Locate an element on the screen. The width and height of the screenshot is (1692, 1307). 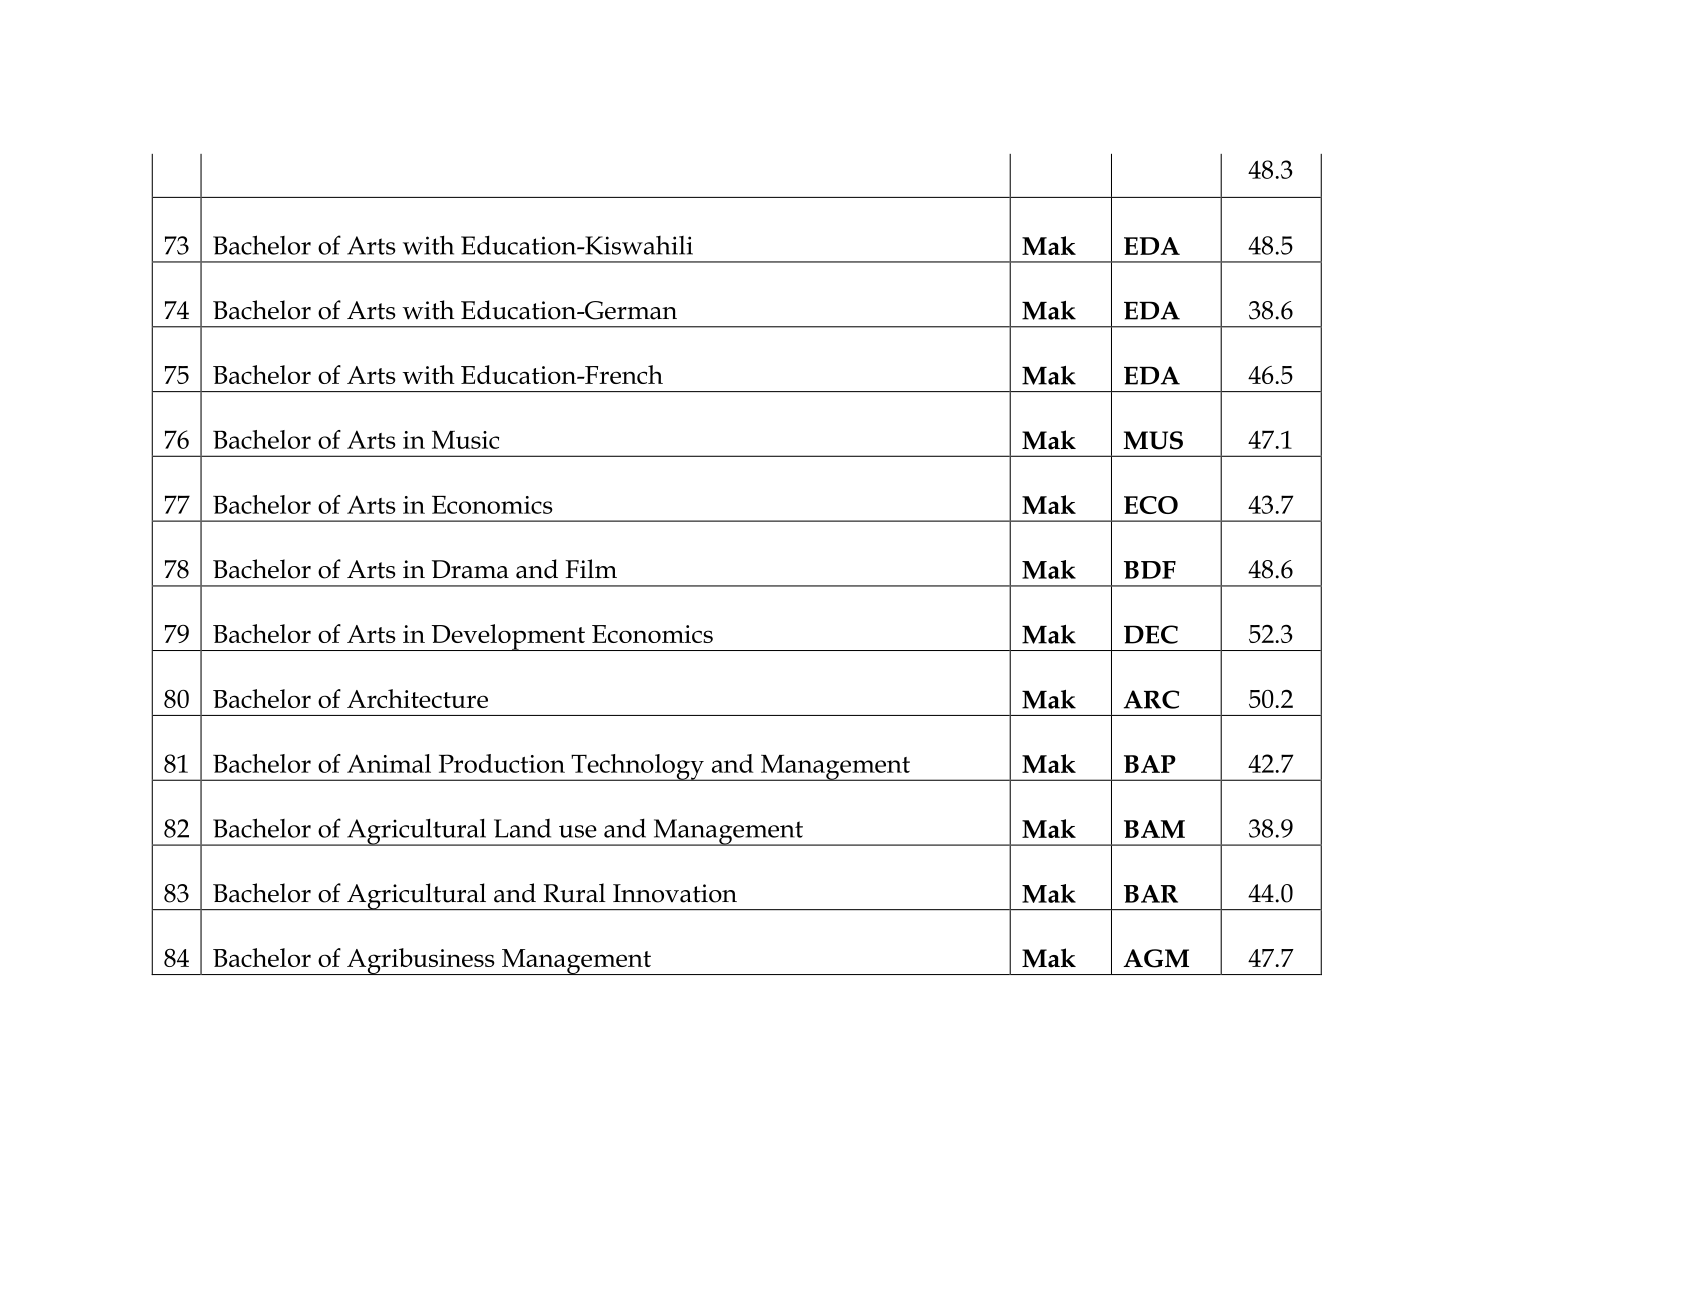
Film is located at coordinates (591, 568).
